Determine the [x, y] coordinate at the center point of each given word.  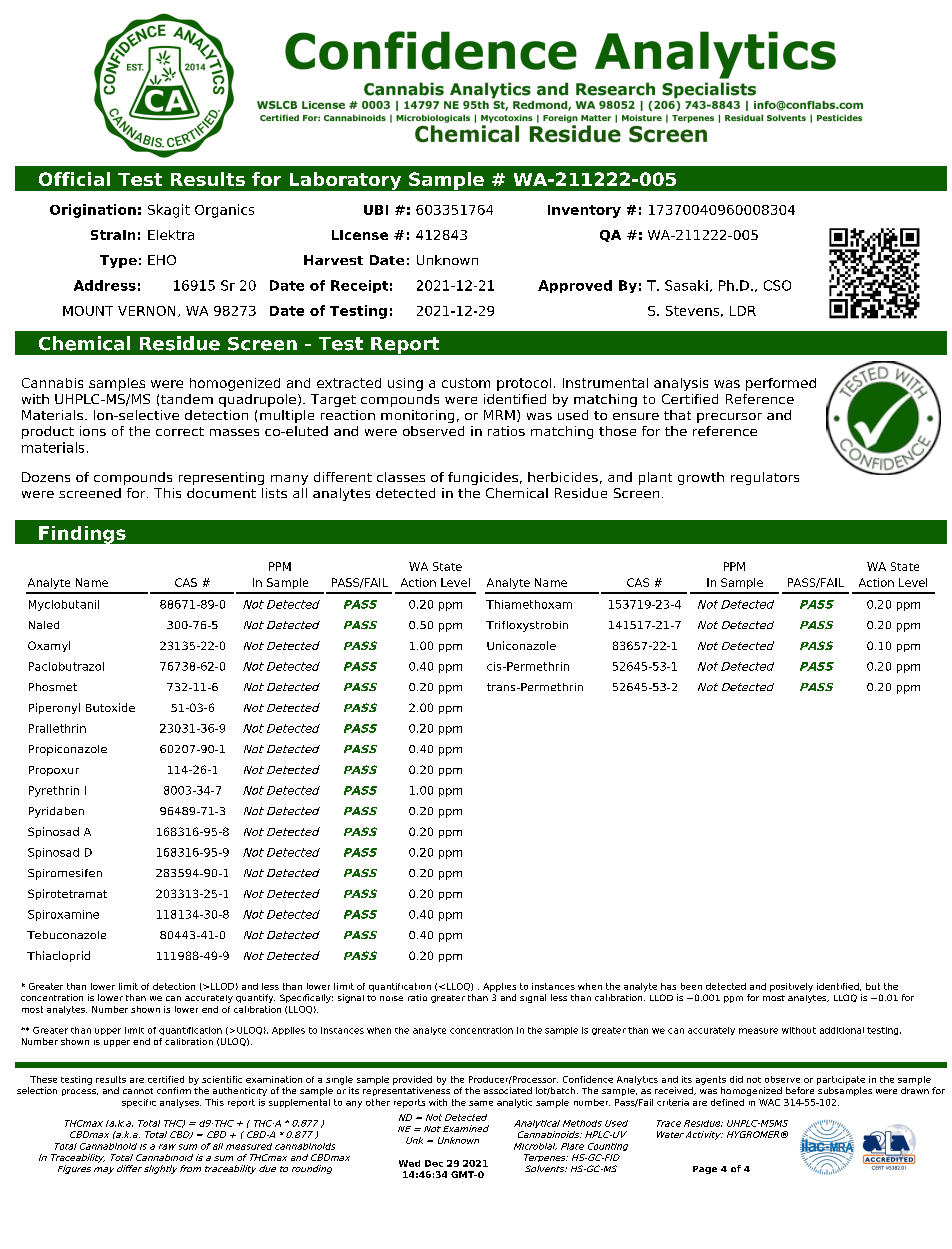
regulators [765, 478]
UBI [376, 210]
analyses [180, 1103]
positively [791, 987]
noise [391, 998]
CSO [777, 285]
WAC [769, 1102]
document [221, 493]
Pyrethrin [54, 791]
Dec [434, 1163]
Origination [93, 211]
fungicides [483, 478]
